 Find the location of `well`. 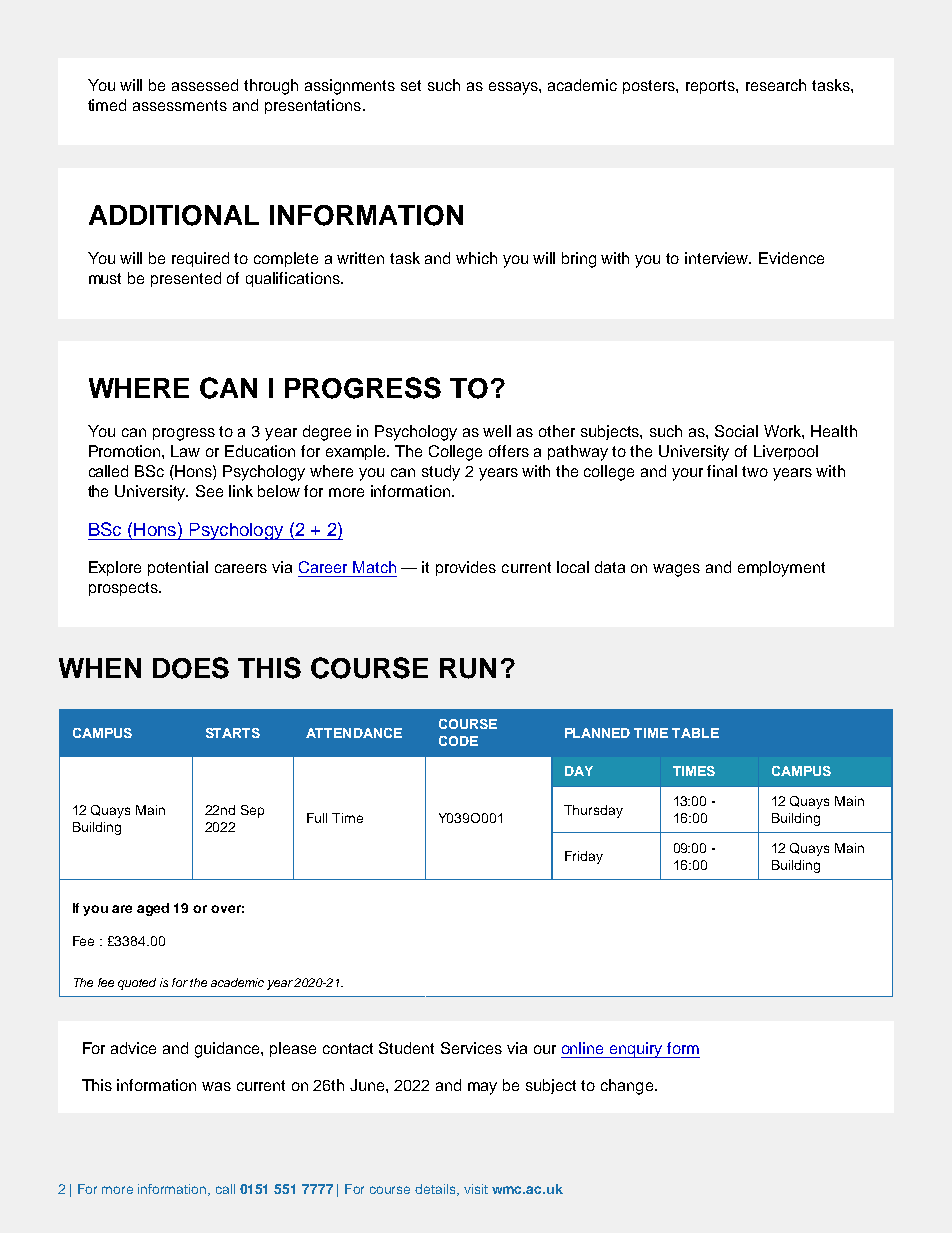

well is located at coordinates (497, 431).
